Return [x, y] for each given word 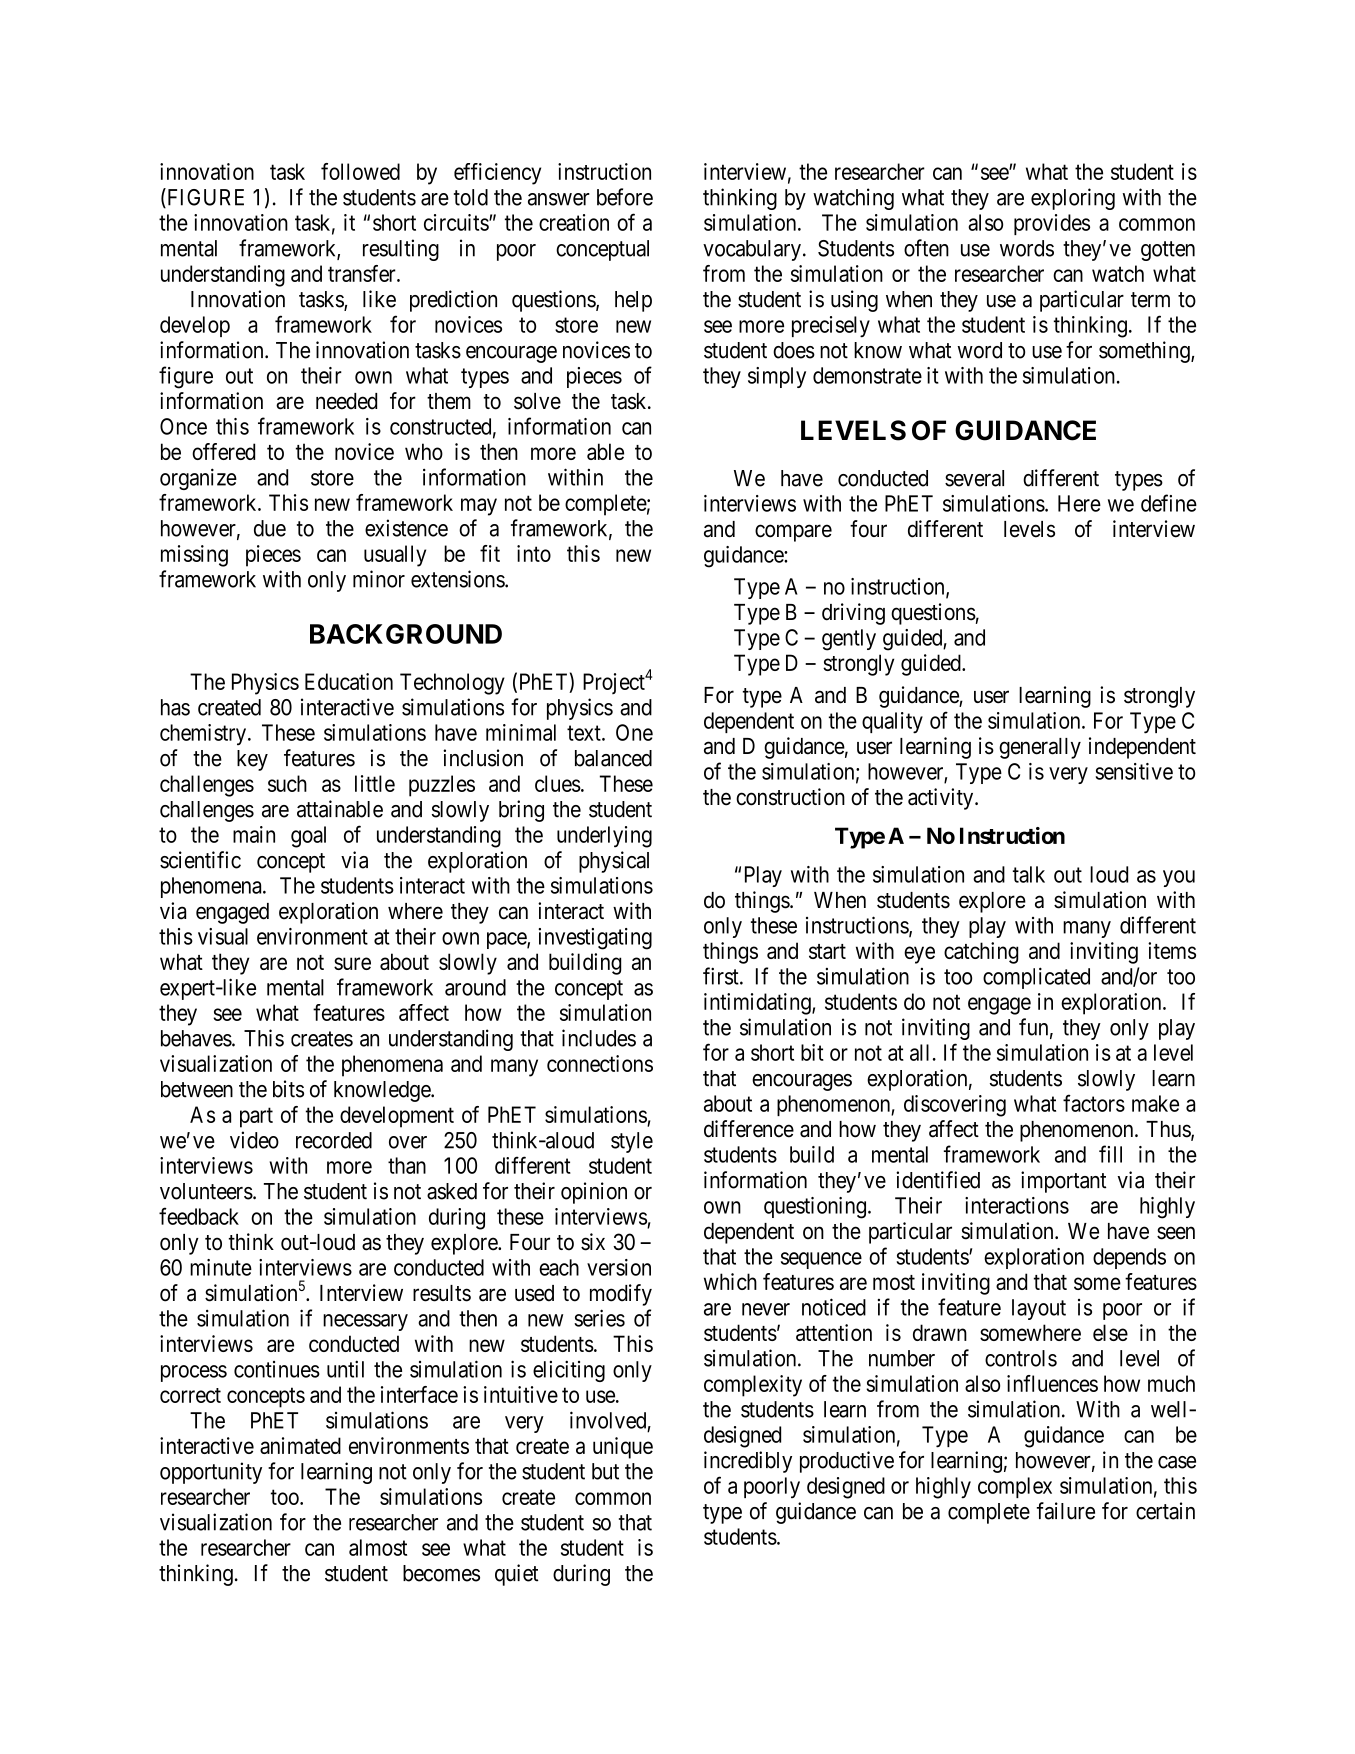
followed [360, 171]
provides [1052, 224]
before [625, 197]
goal [308, 837]
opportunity [211, 1473]
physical [614, 862]
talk [1029, 874]
